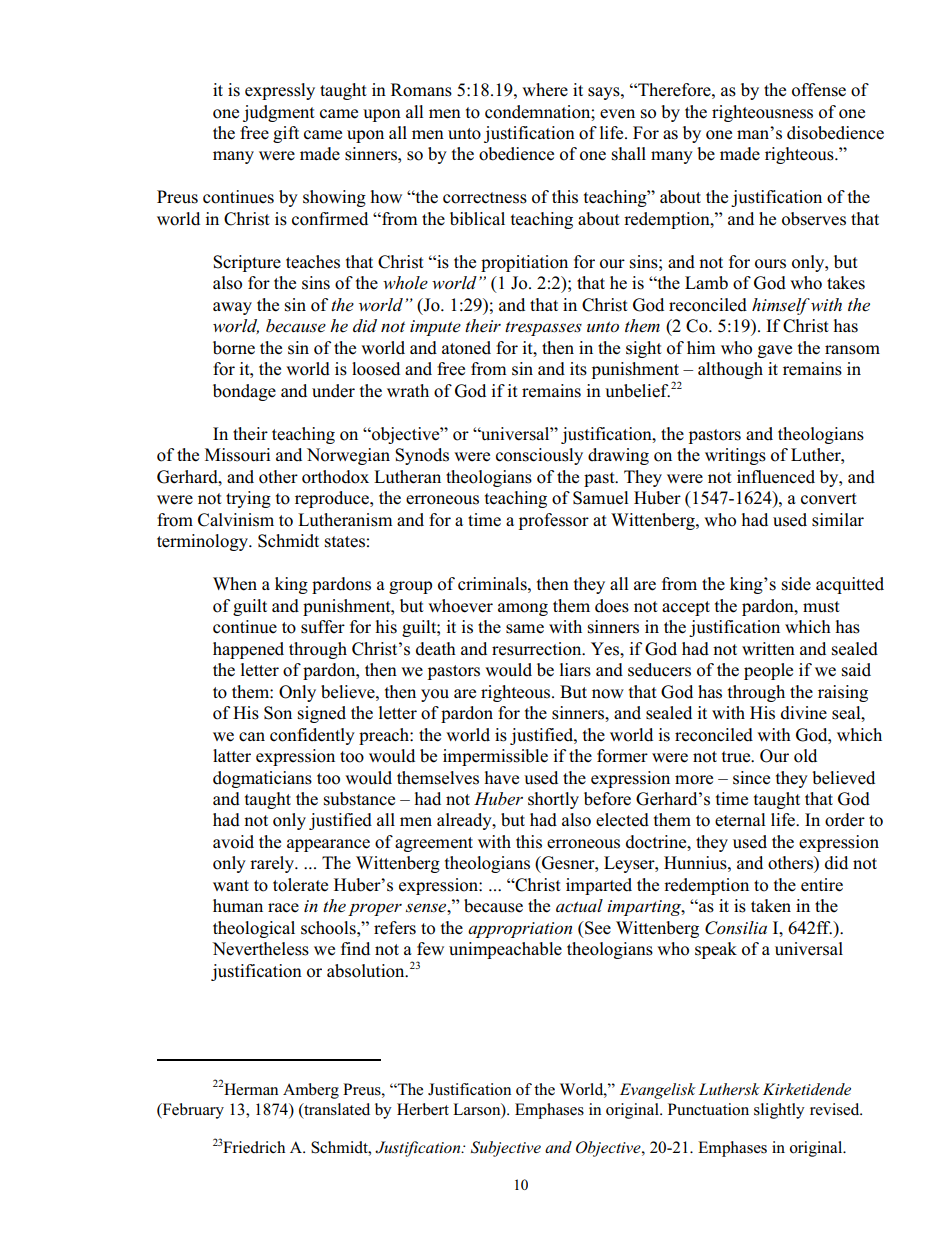  What do you see at coordinates (545, 90) in the screenshot?
I see `where` at bounding box center [545, 90].
